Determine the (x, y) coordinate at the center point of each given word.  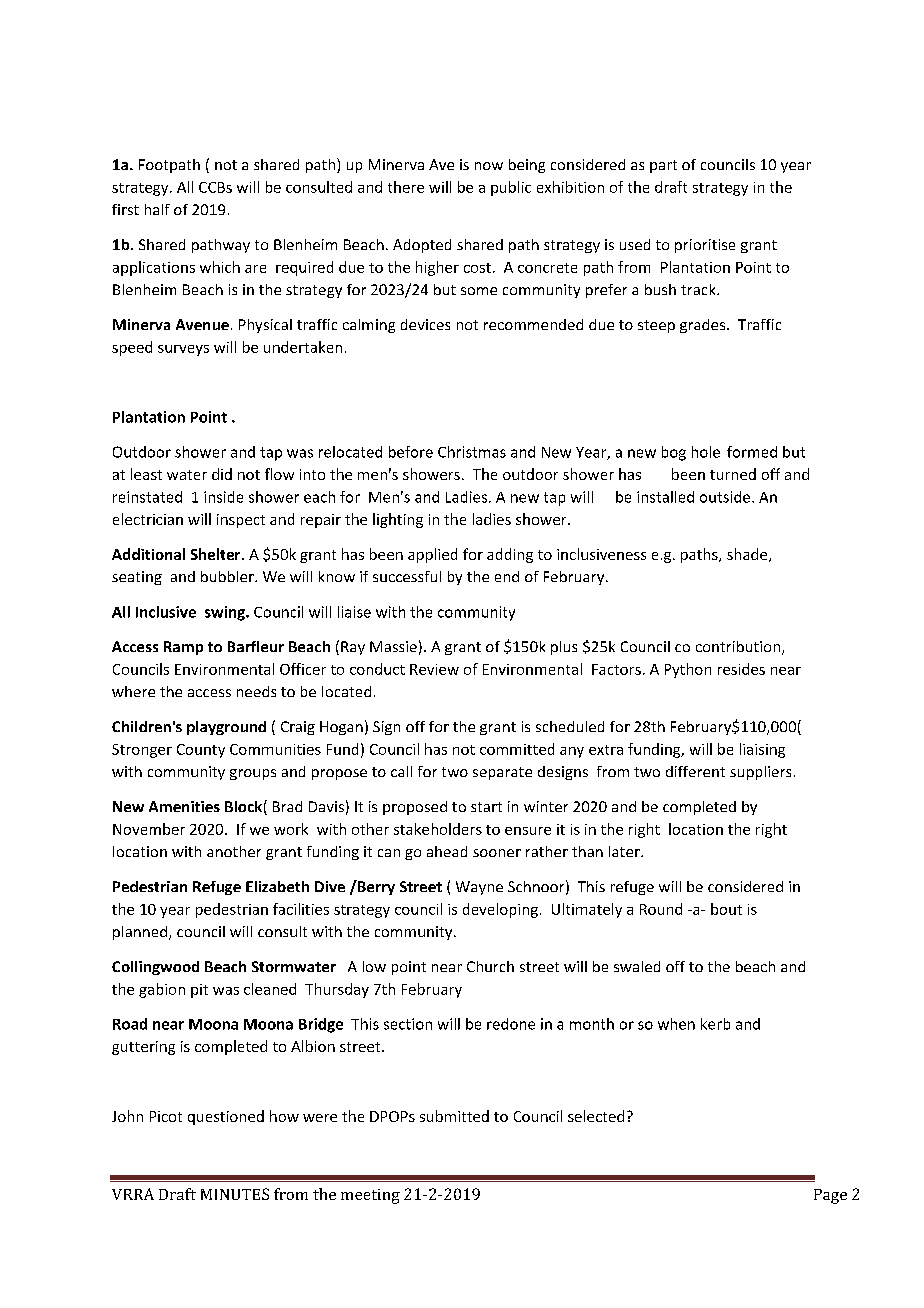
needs (256, 691)
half (157, 209)
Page (830, 1196)
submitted (454, 1116)
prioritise (705, 246)
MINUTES (235, 1194)
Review (434, 669)
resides (741, 669)
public (511, 188)
